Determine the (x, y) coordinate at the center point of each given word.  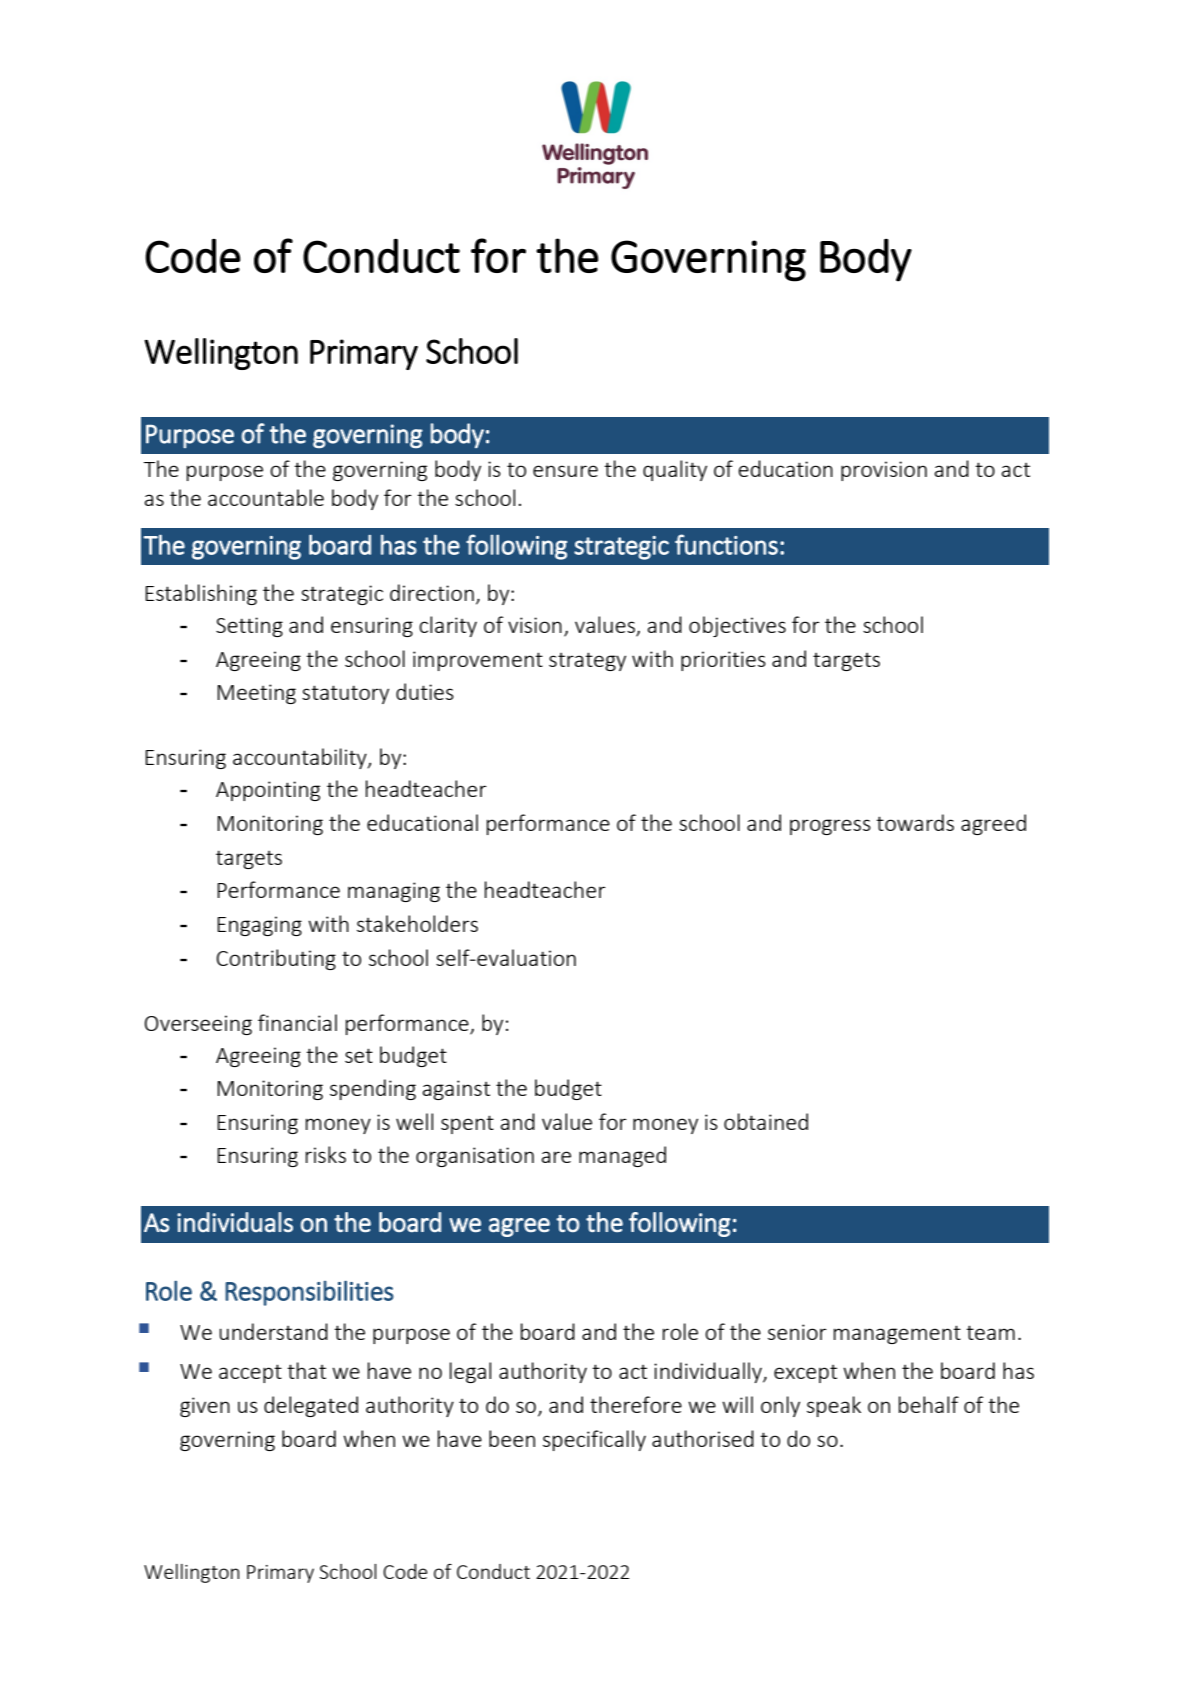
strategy (587, 661)
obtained (766, 1121)
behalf (929, 1404)
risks (326, 1154)
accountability (301, 758)
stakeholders (417, 923)
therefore (636, 1404)
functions (726, 544)
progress (830, 827)
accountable (266, 497)
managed (622, 1156)
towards (915, 822)
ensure (565, 471)
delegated (311, 1406)
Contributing (276, 959)
